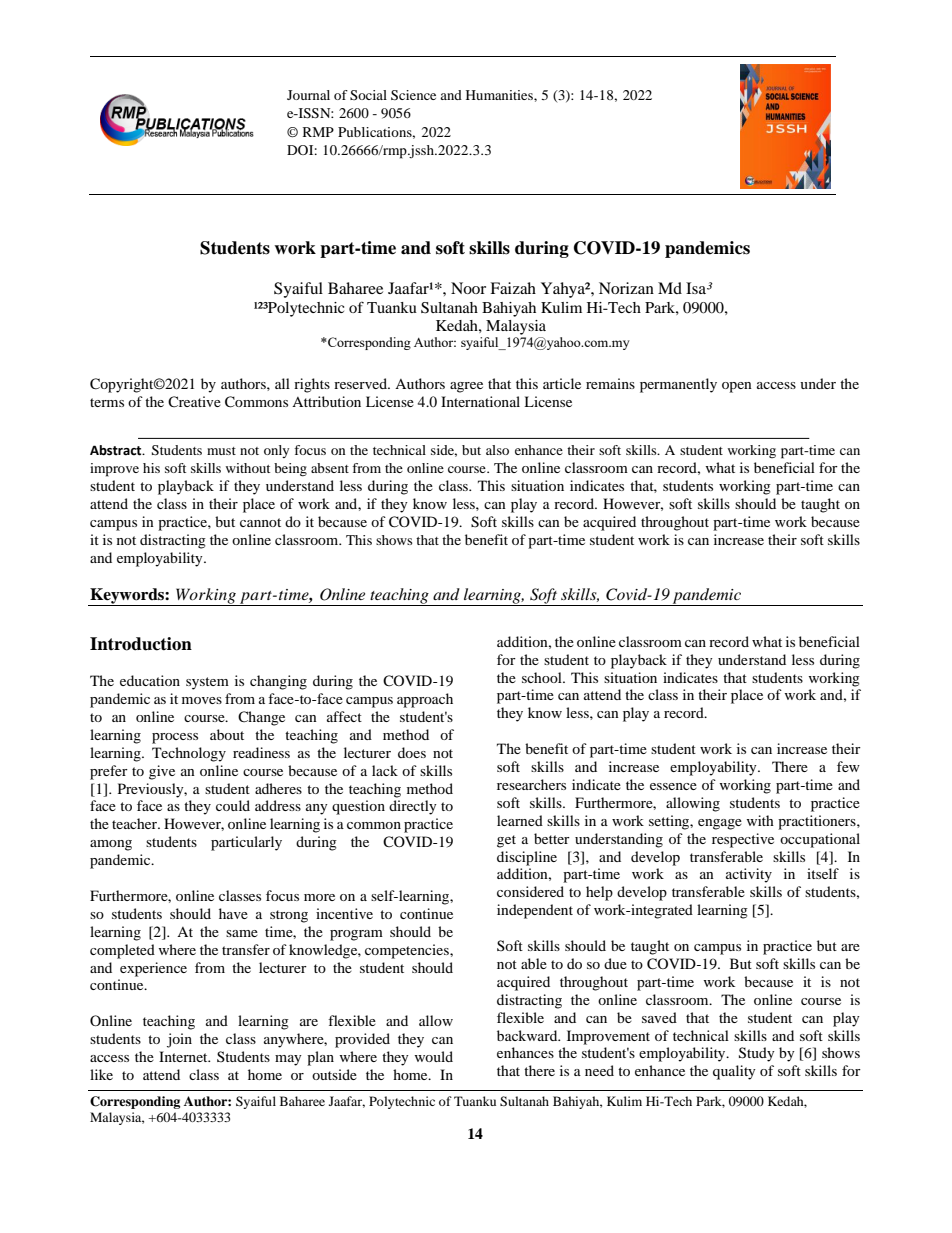 Image resolution: width=952 pixels, height=1233 pixels. What do you see at coordinates (500, 95) in the document?
I see `Humanities` at bounding box center [500, 95].
